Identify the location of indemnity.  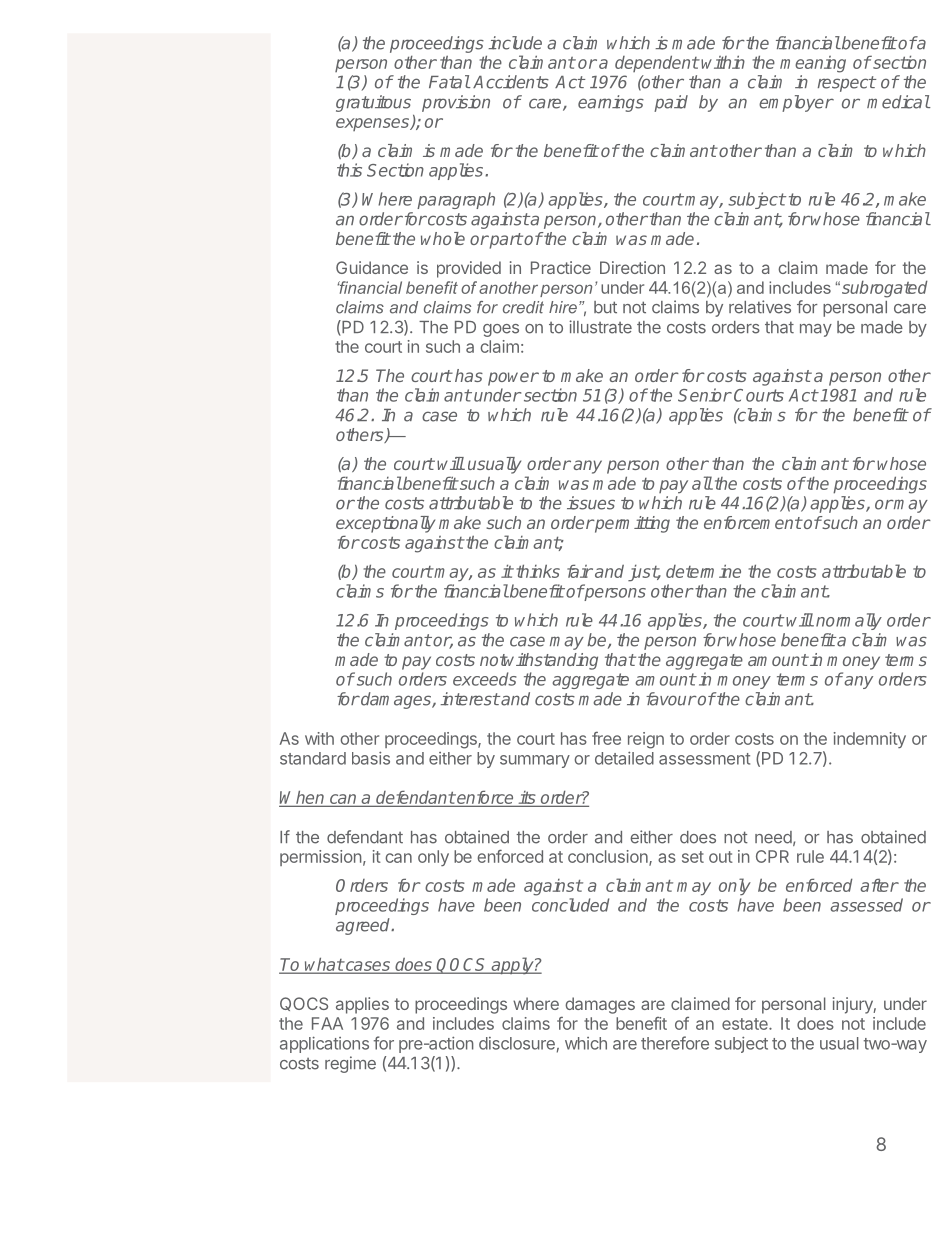
(870, 740).
